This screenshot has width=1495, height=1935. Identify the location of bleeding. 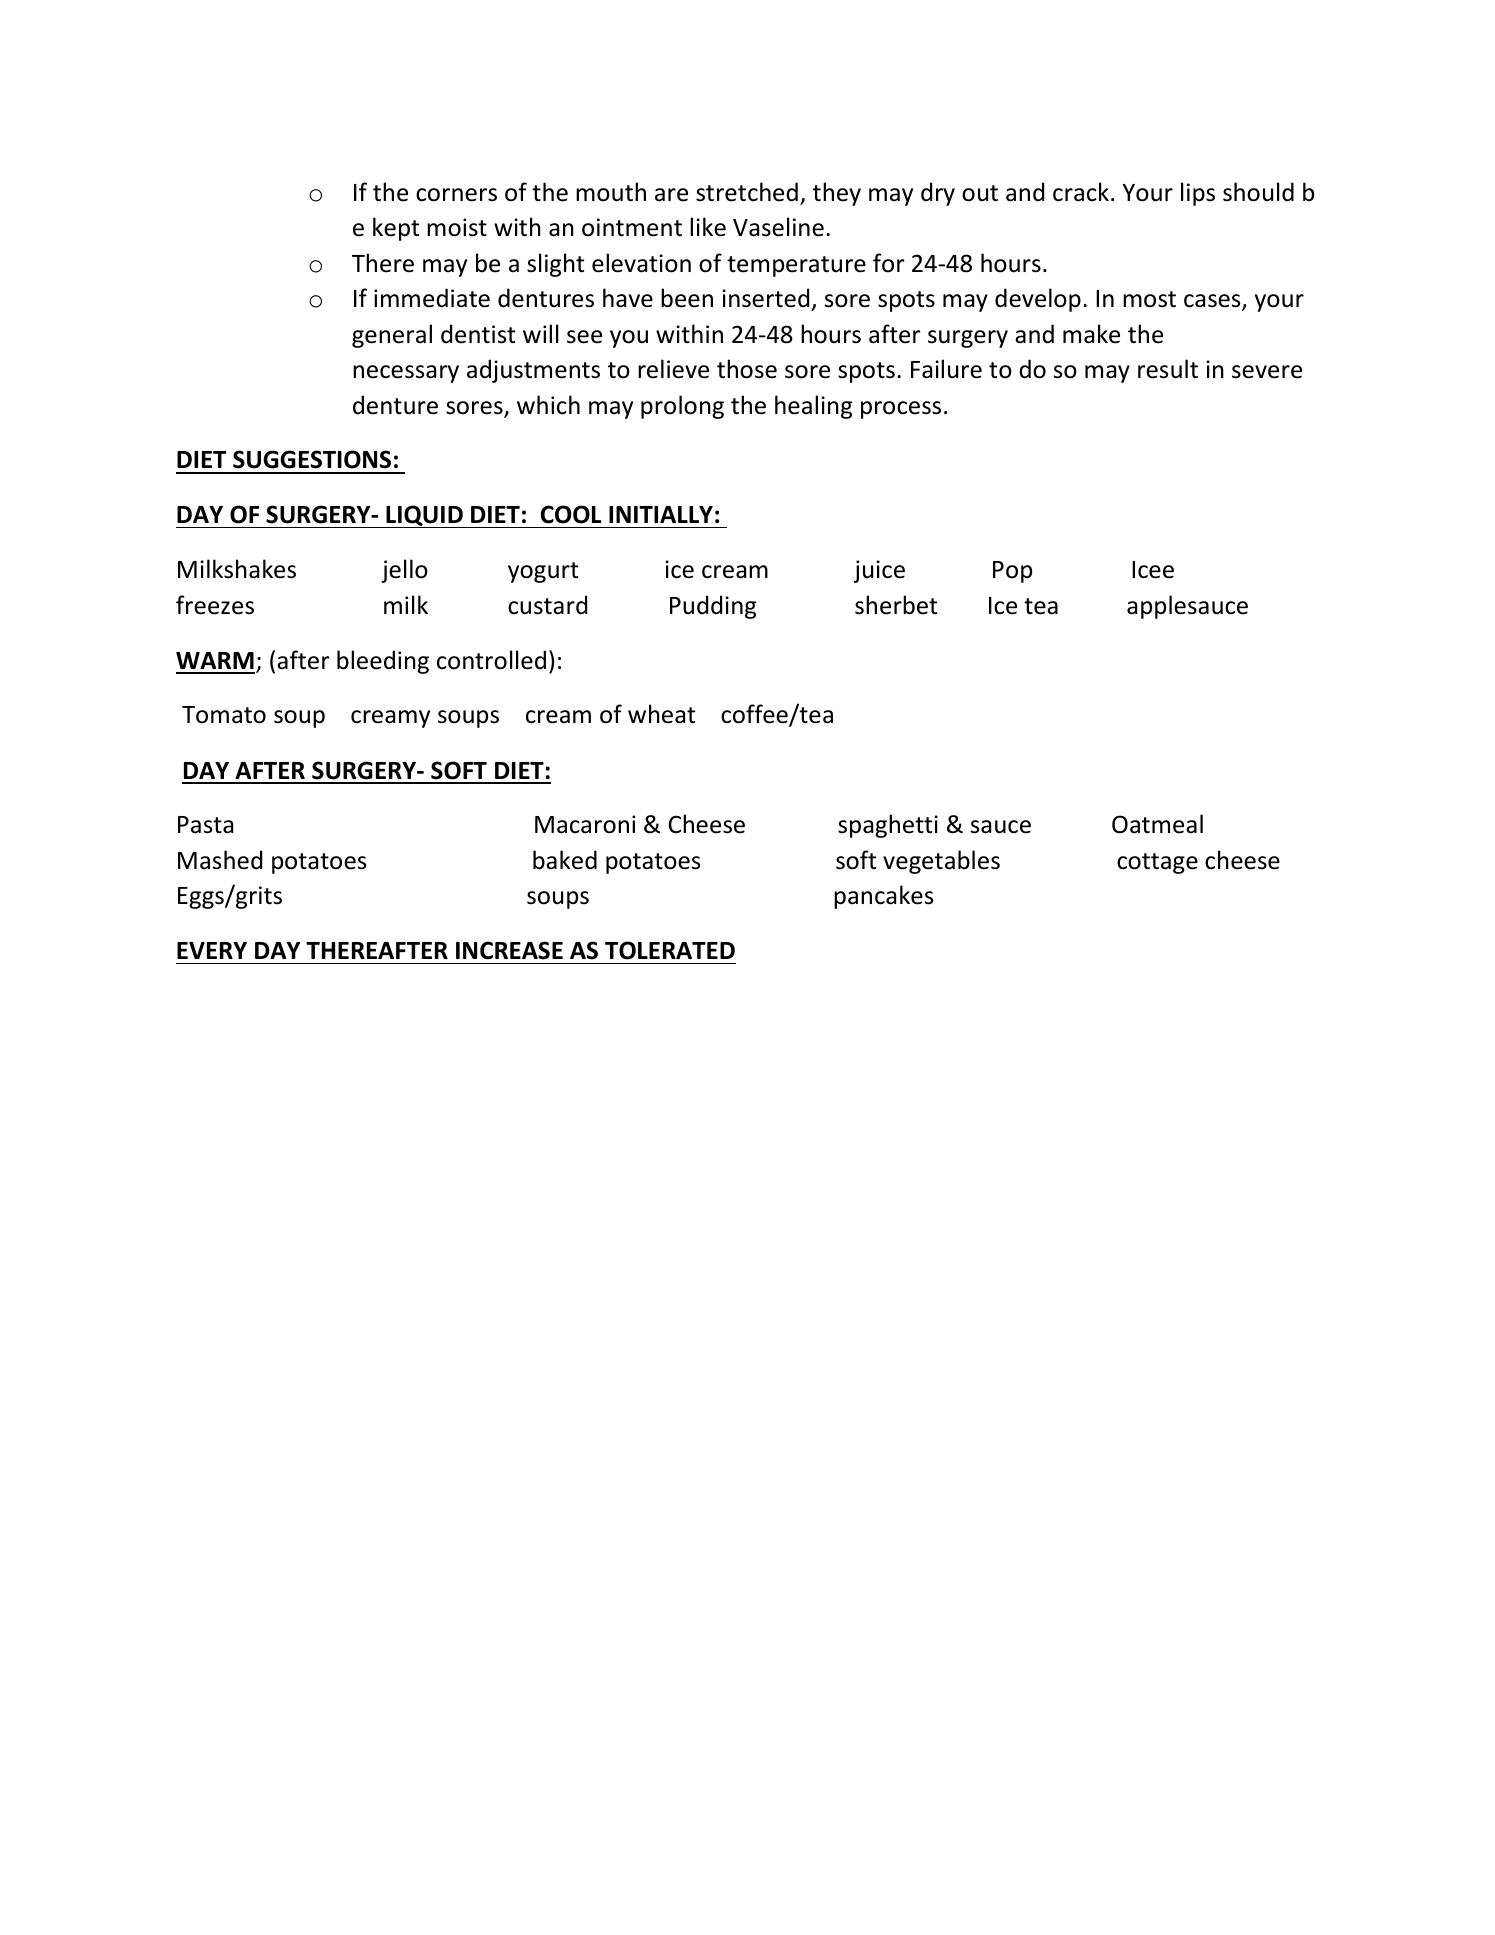
(383, 662).
